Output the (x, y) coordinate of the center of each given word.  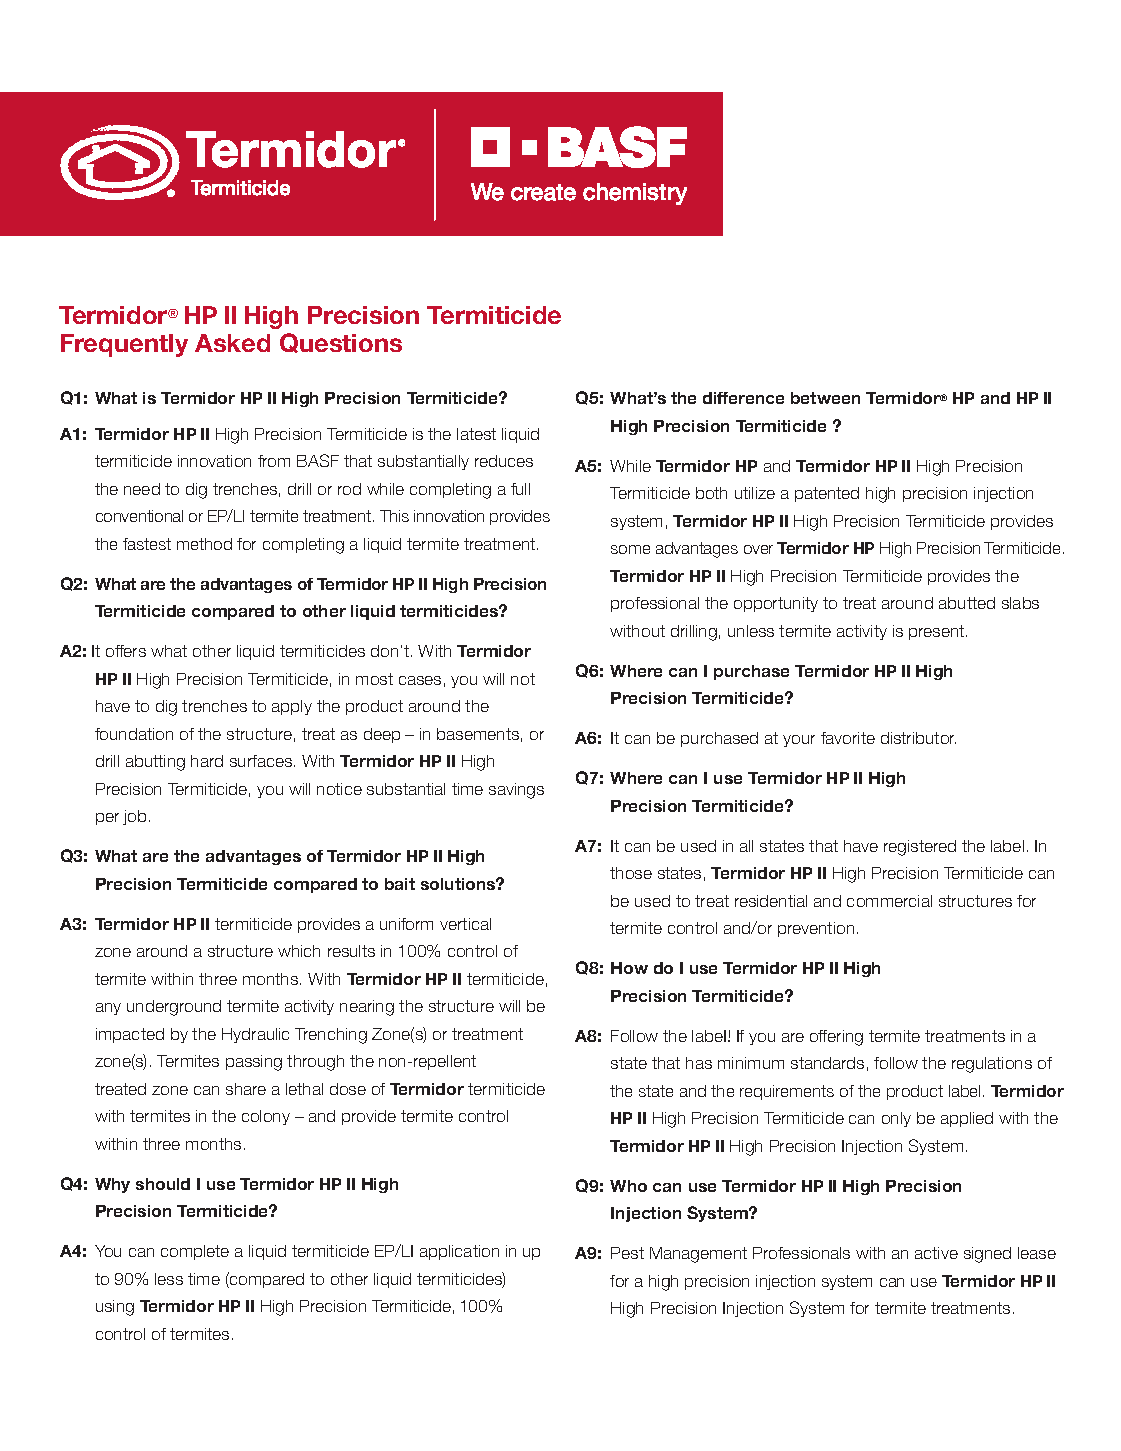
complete (195, 1252)
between (825, 398)
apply (292, 707)
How (629, 968)
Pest (627, 1253)
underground (174, 1008)
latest (476, 434)
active (936, 1253)
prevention (816, 929)
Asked (232, 343)
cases (420, 680)
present (936, 632)
